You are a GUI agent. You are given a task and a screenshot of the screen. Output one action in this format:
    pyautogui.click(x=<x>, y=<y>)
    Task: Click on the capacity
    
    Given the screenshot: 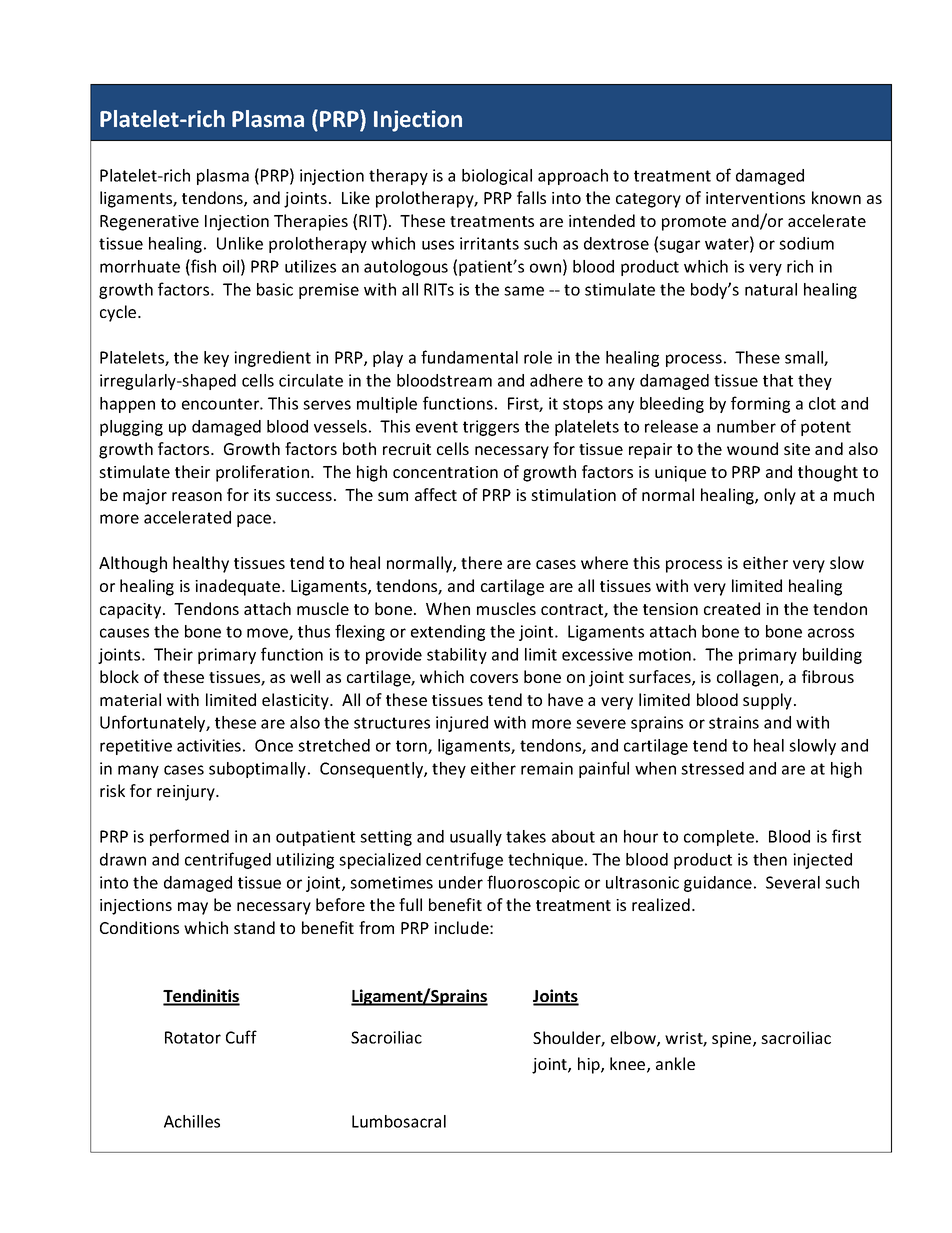 What is the action you would take?
    pyautogui.click(x=132, y=611)
